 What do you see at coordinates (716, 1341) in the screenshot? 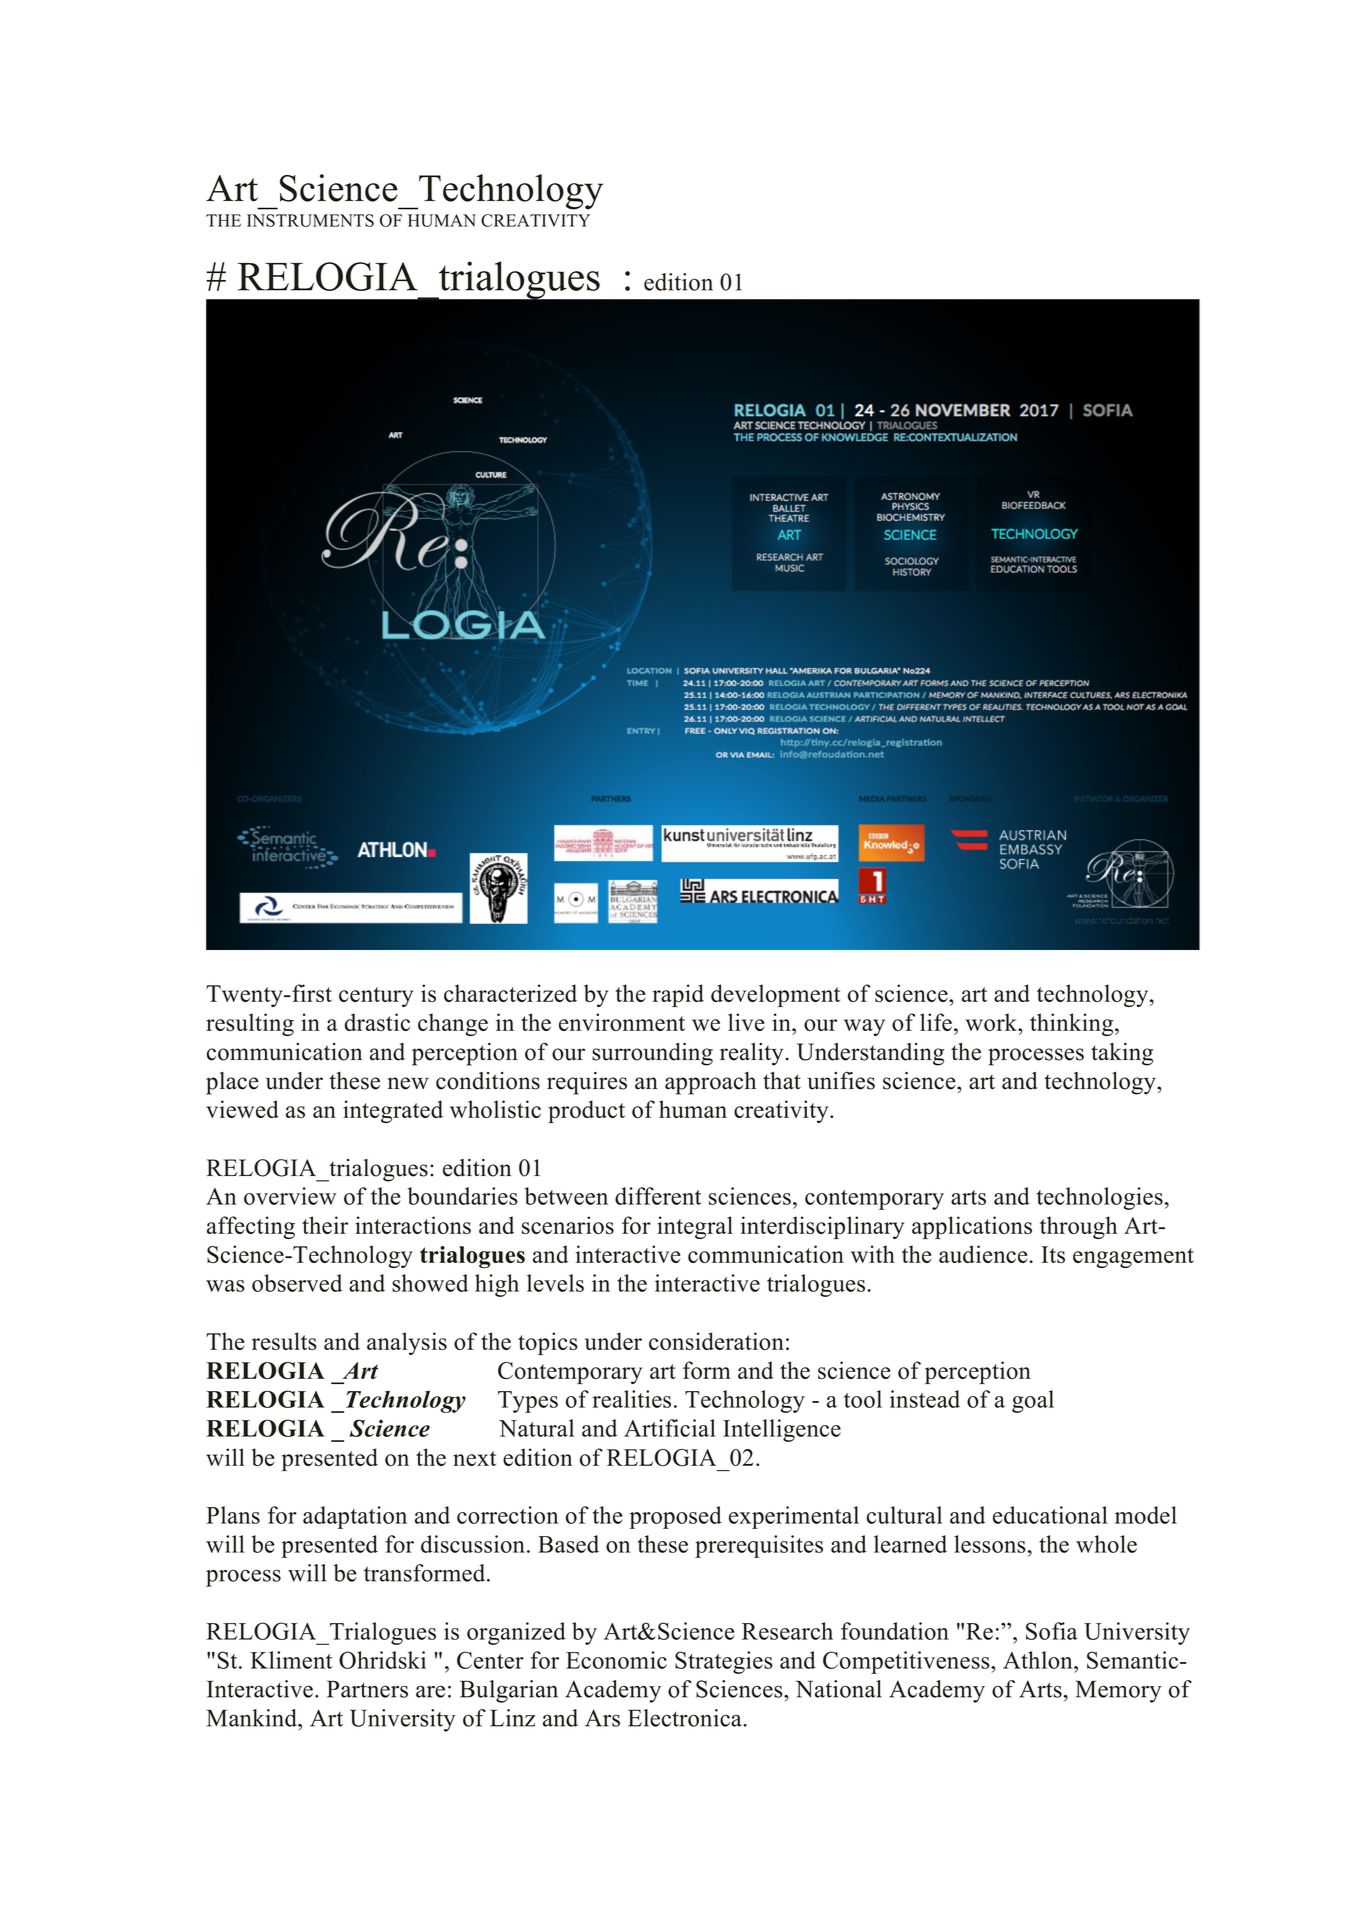
I see `consideration` at bounding box center [716, 1341].
